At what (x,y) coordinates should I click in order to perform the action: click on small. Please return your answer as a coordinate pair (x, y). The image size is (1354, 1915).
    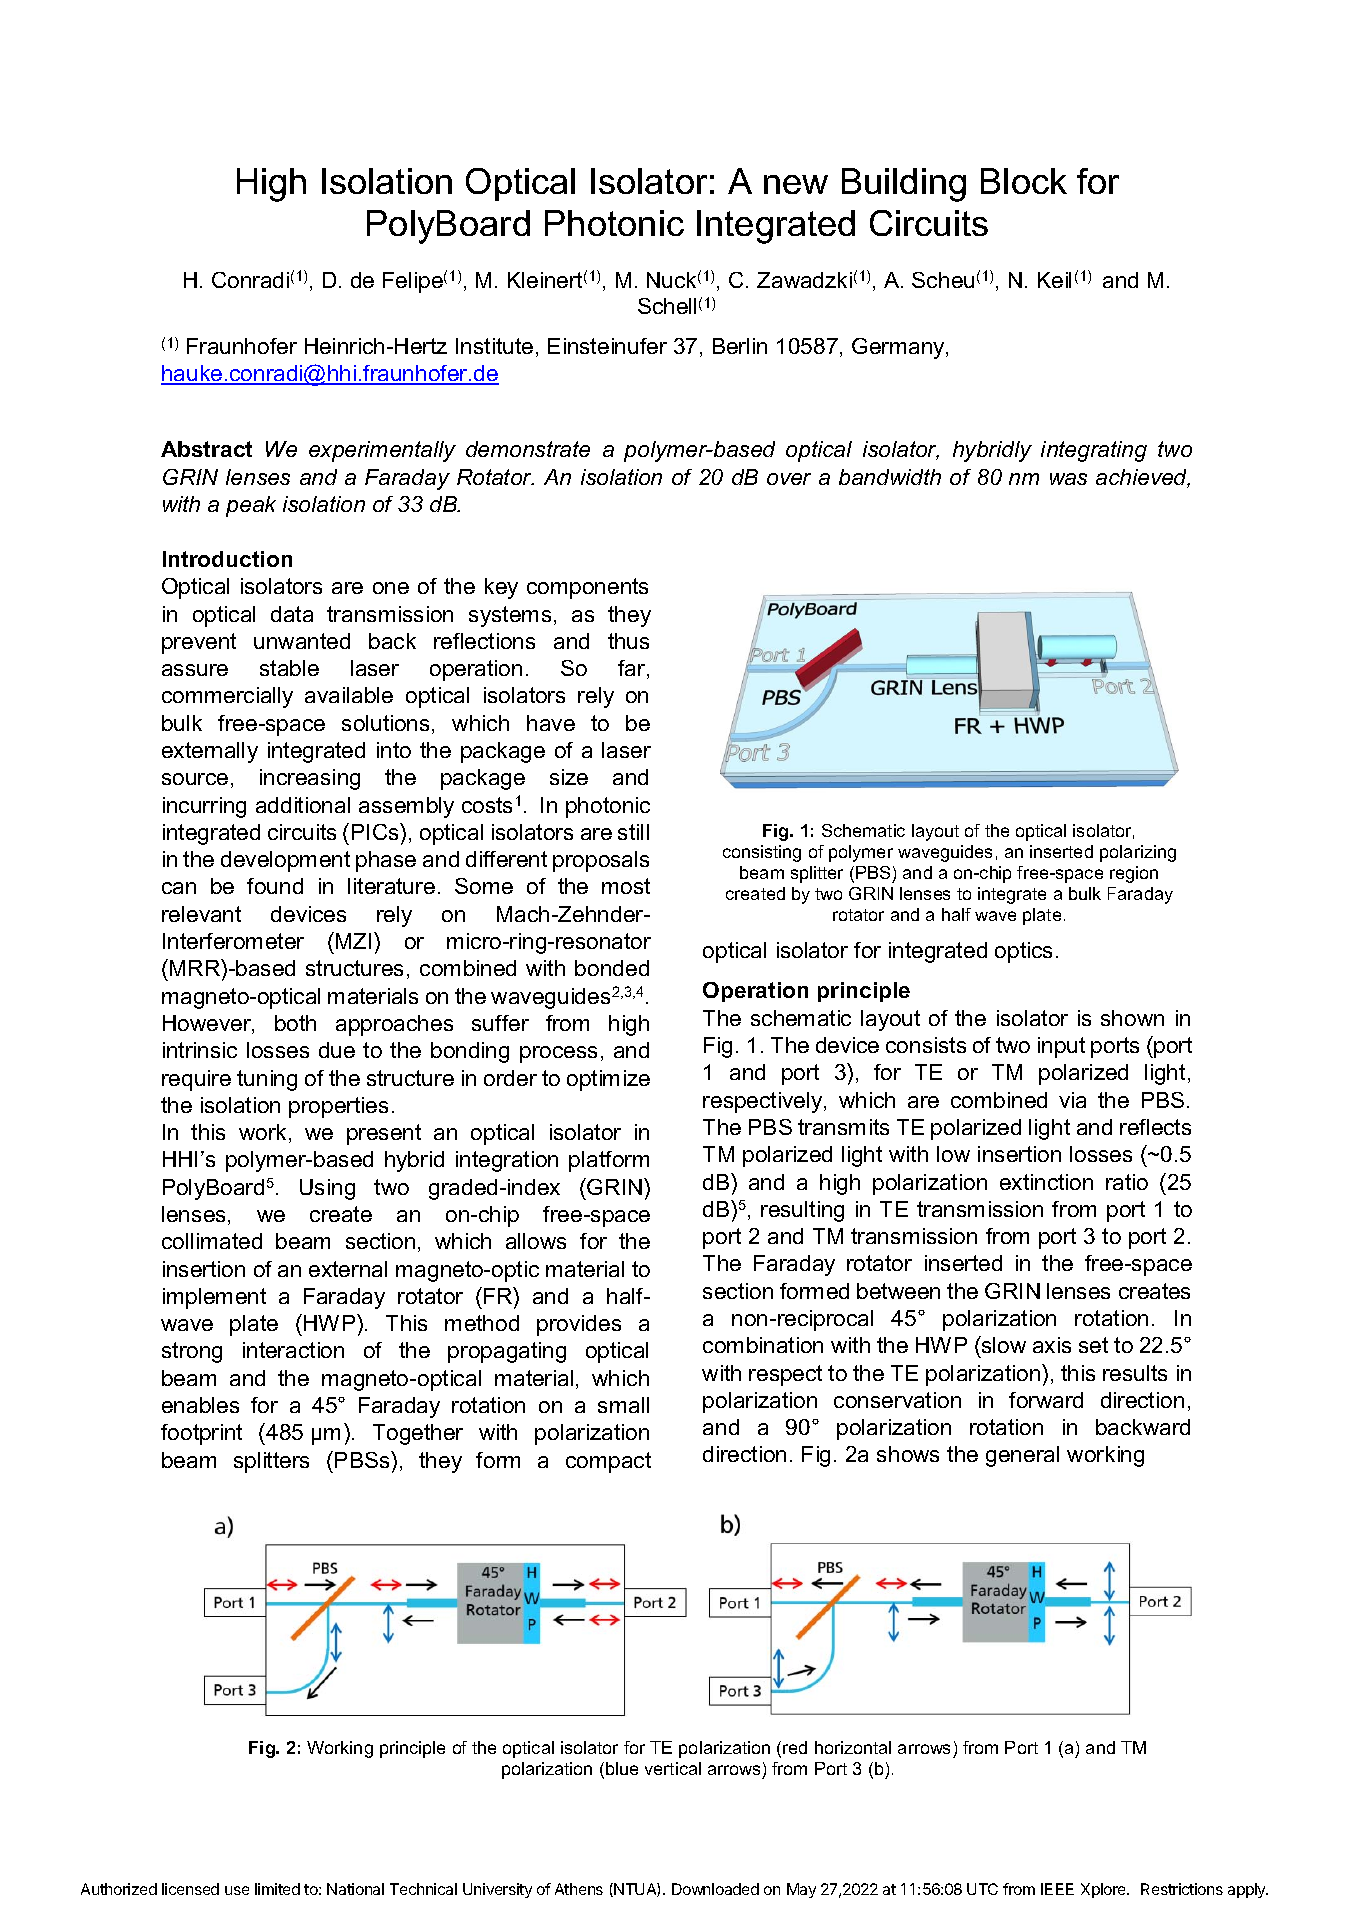
    Looking at the image, I should click on (623, 1405).
